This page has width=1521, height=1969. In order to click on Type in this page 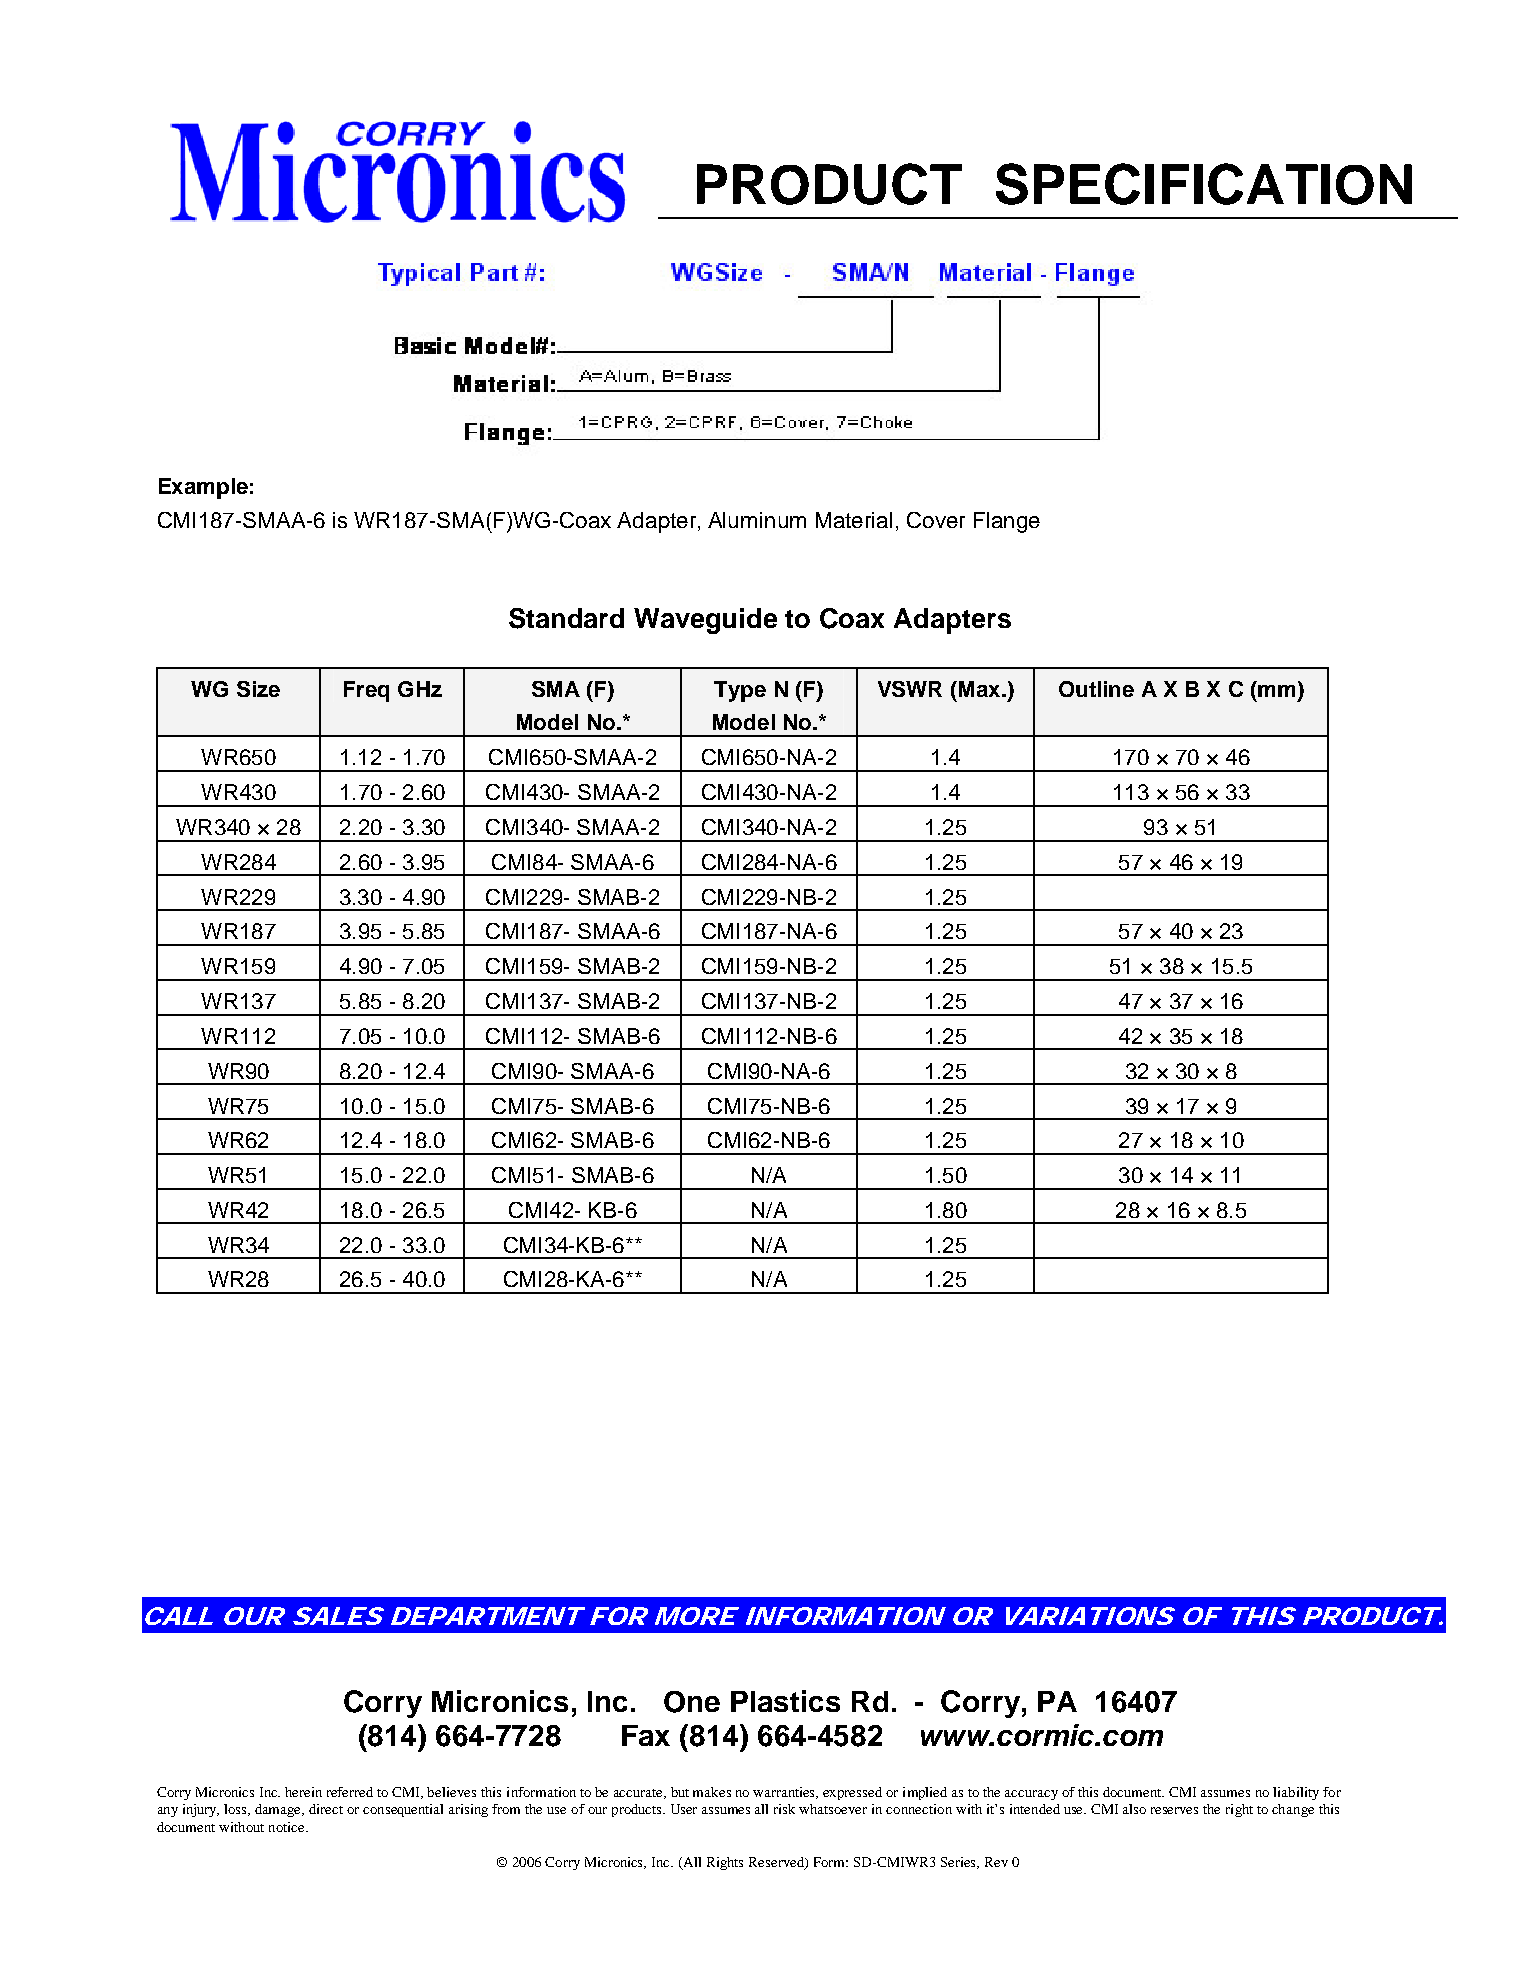, I will do `click(740, 691)`.
